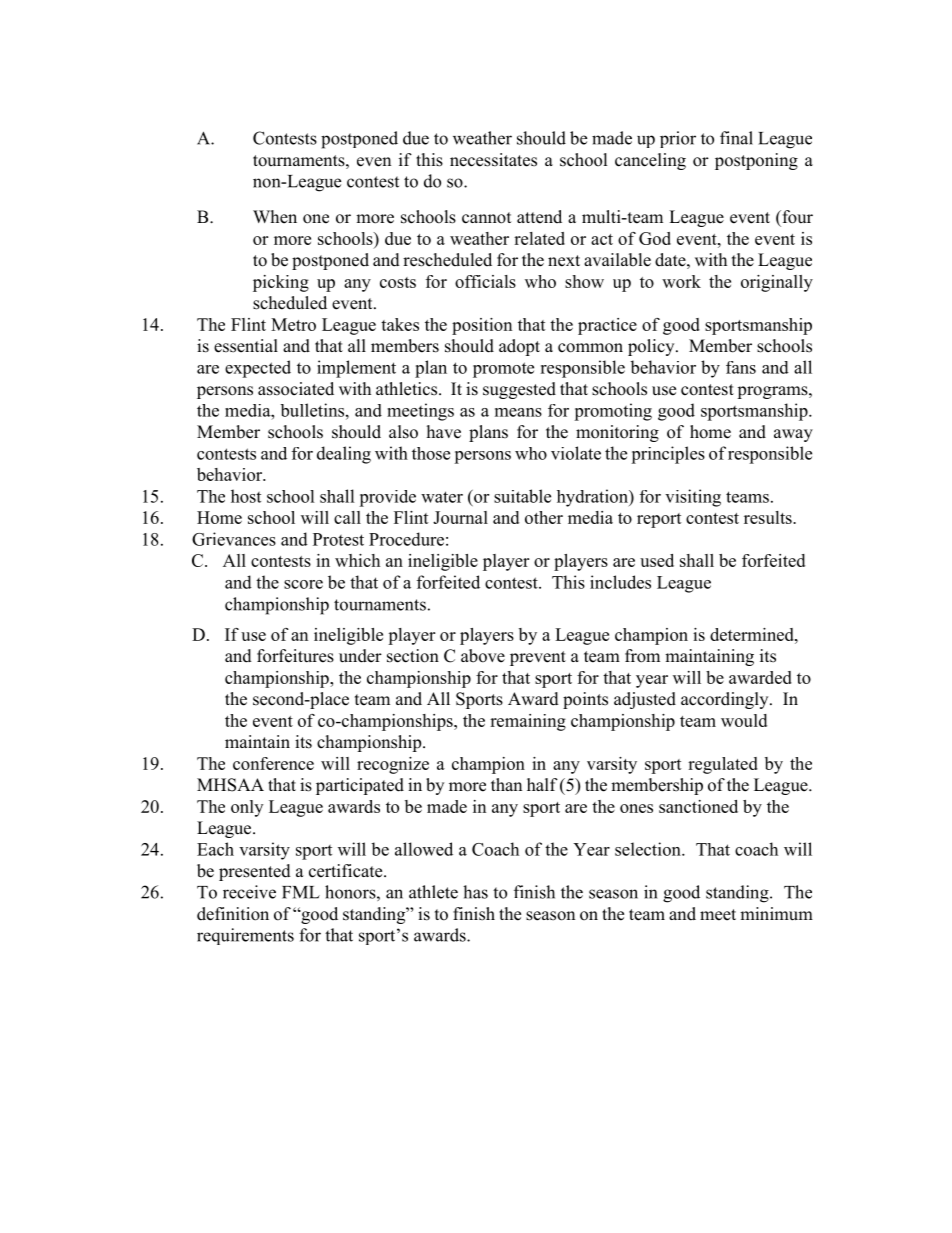 The width and height of the page is (952, 1233). I want to click on has, so click(475, 892).
